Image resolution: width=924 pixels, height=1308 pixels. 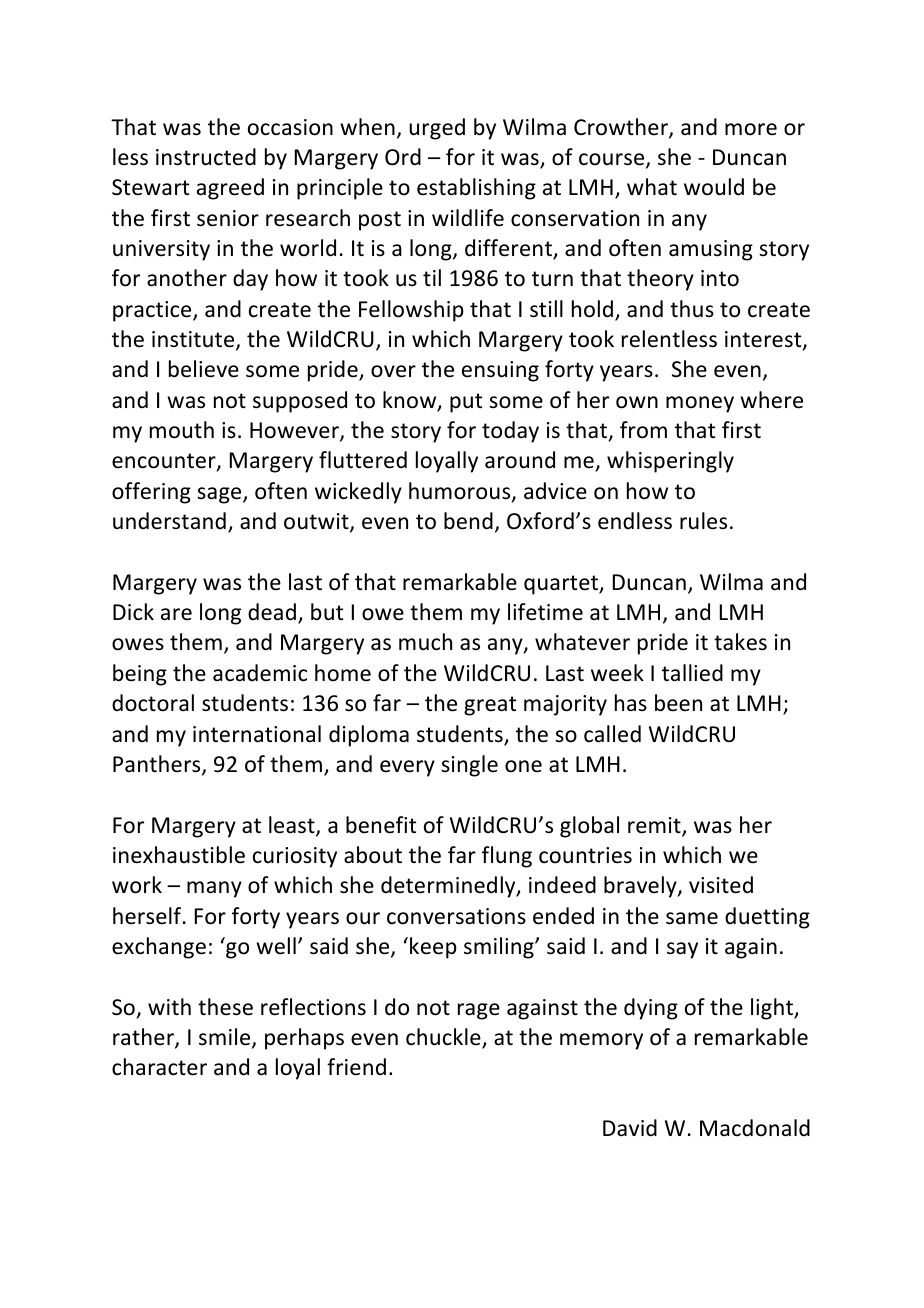 I want to click on international, so click(x=257, y=734).
